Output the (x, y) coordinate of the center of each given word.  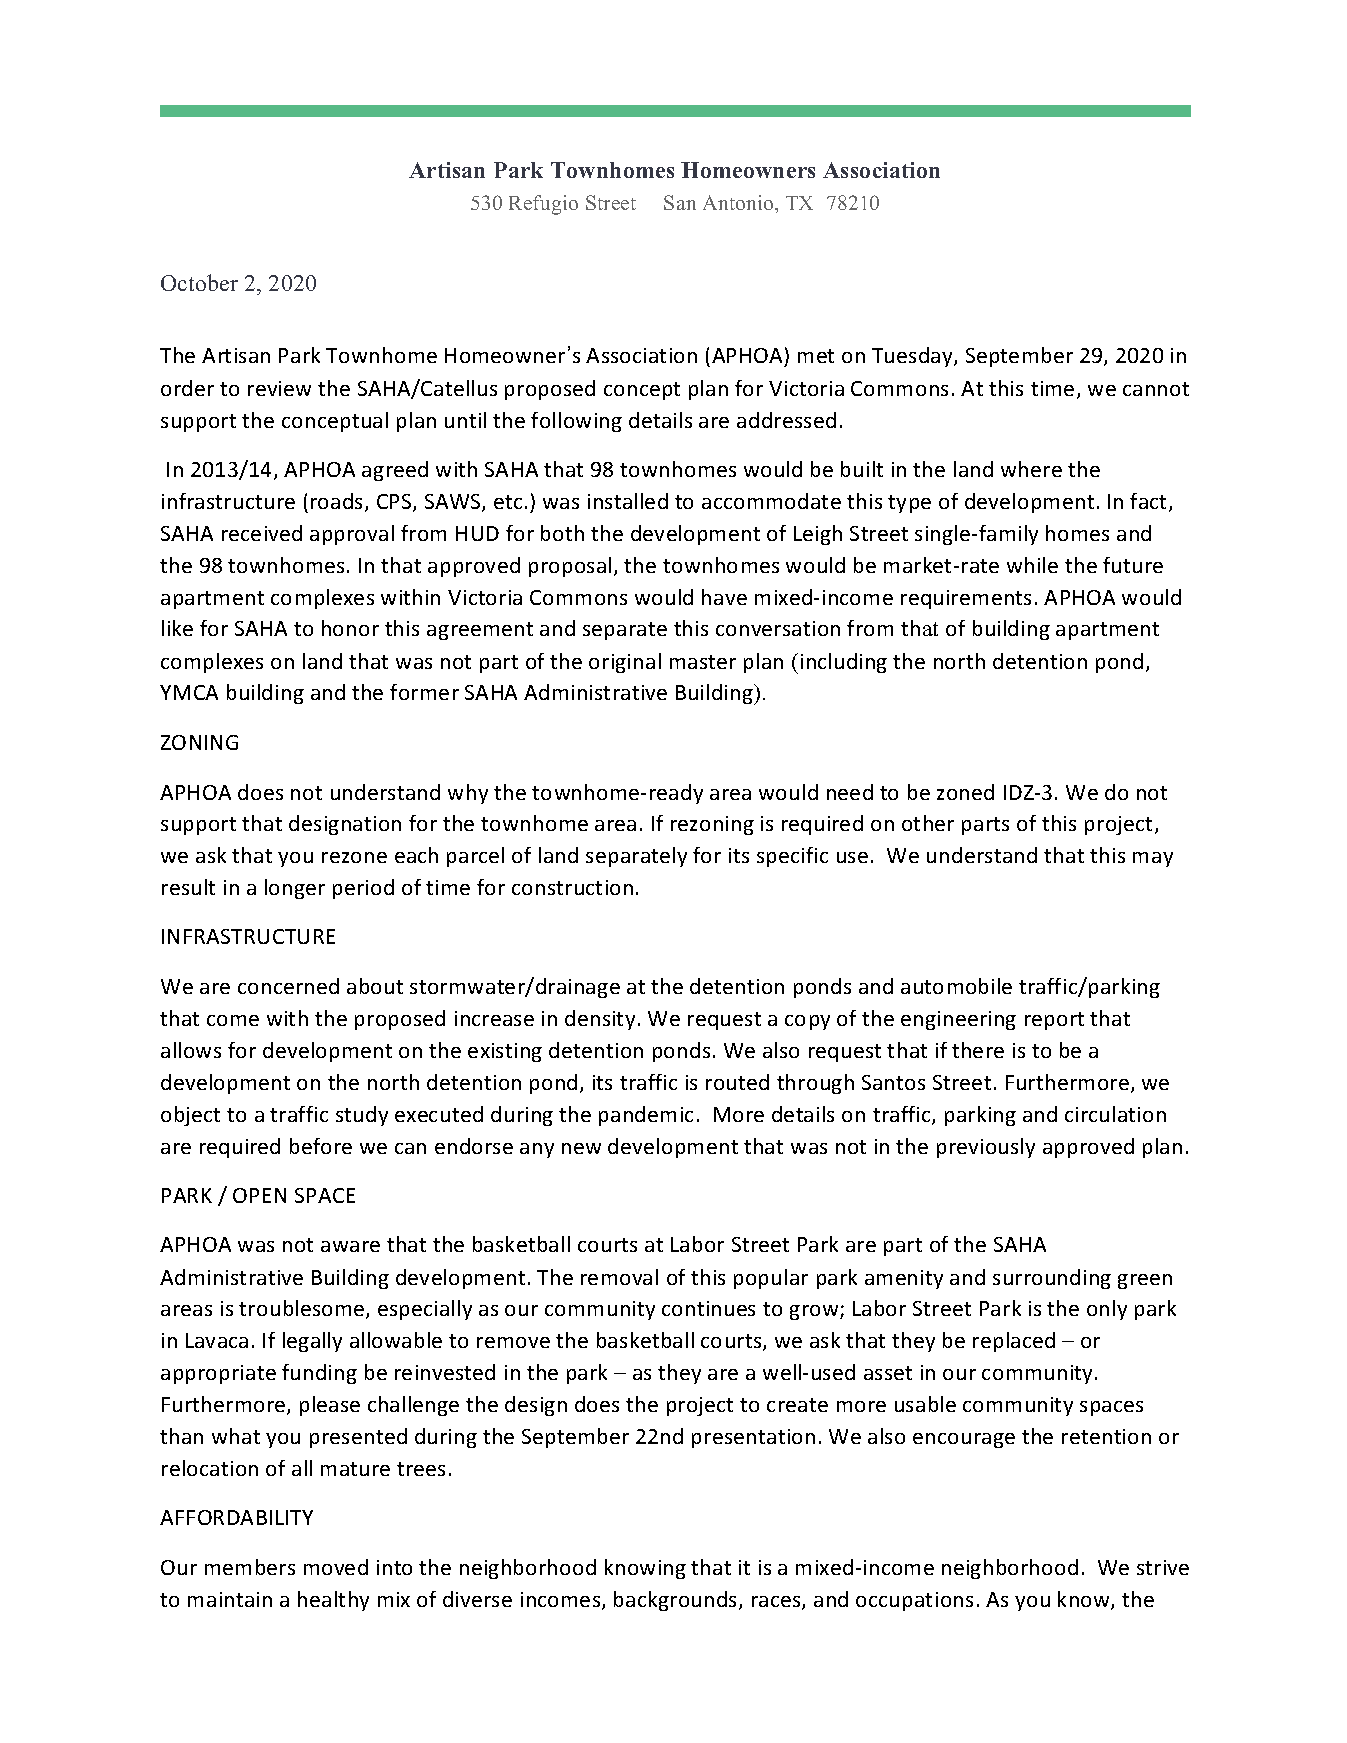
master (703, 662)
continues (708, 1308)
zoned (965, 792)
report (1054, 1021)
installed (628, 501)
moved (336, 1567)
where (1031, 469)
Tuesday (913, 357)
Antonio (739, 202)
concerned (288, 986)
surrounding (1052, 1279)
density (600, 1020)
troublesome (303, 1309)
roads (338, 502)
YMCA (189, 692)
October (199, 282)
